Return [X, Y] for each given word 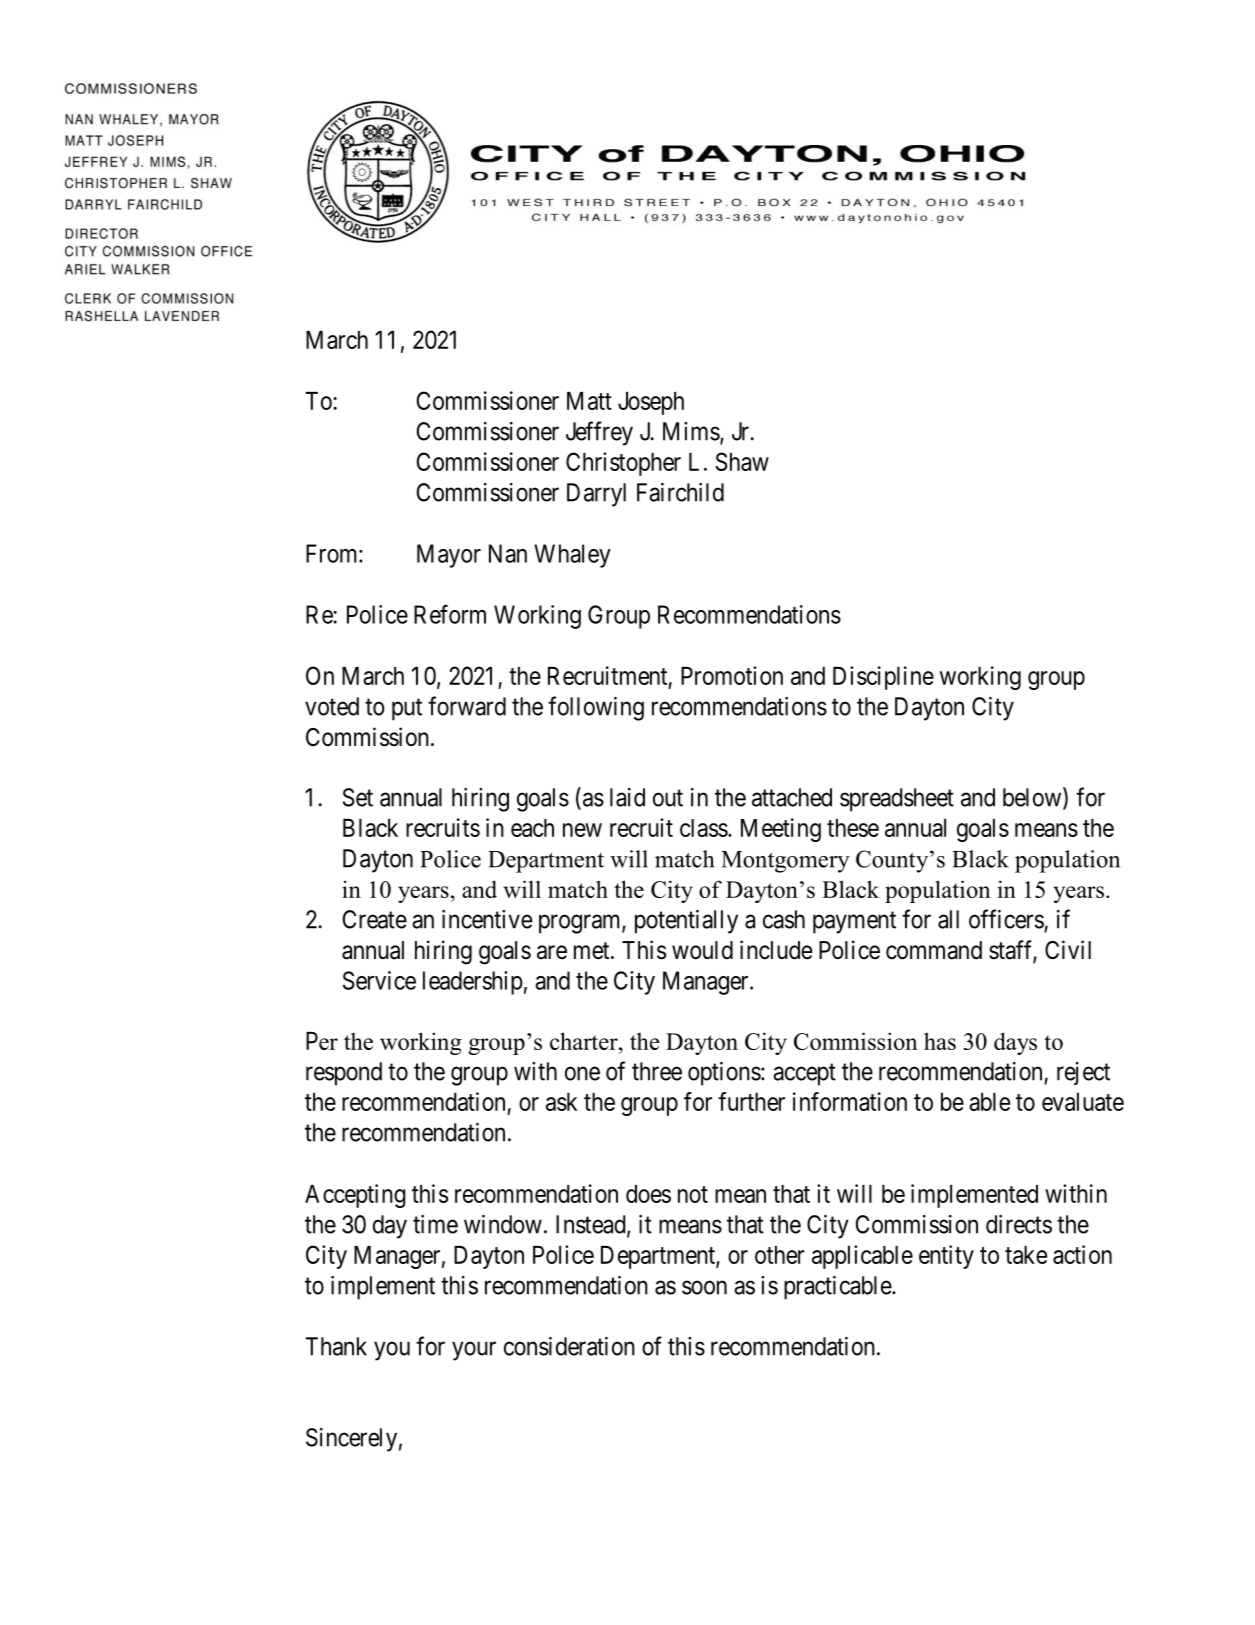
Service [379, 980]
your [474, 1351]
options [724, 1074]
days [1015, 1043]
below [1033, 798]
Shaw [742, 461]
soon [704, 1288]
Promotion [732, 675]
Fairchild [680, 492]
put [407, 710]
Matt [589, 401]
